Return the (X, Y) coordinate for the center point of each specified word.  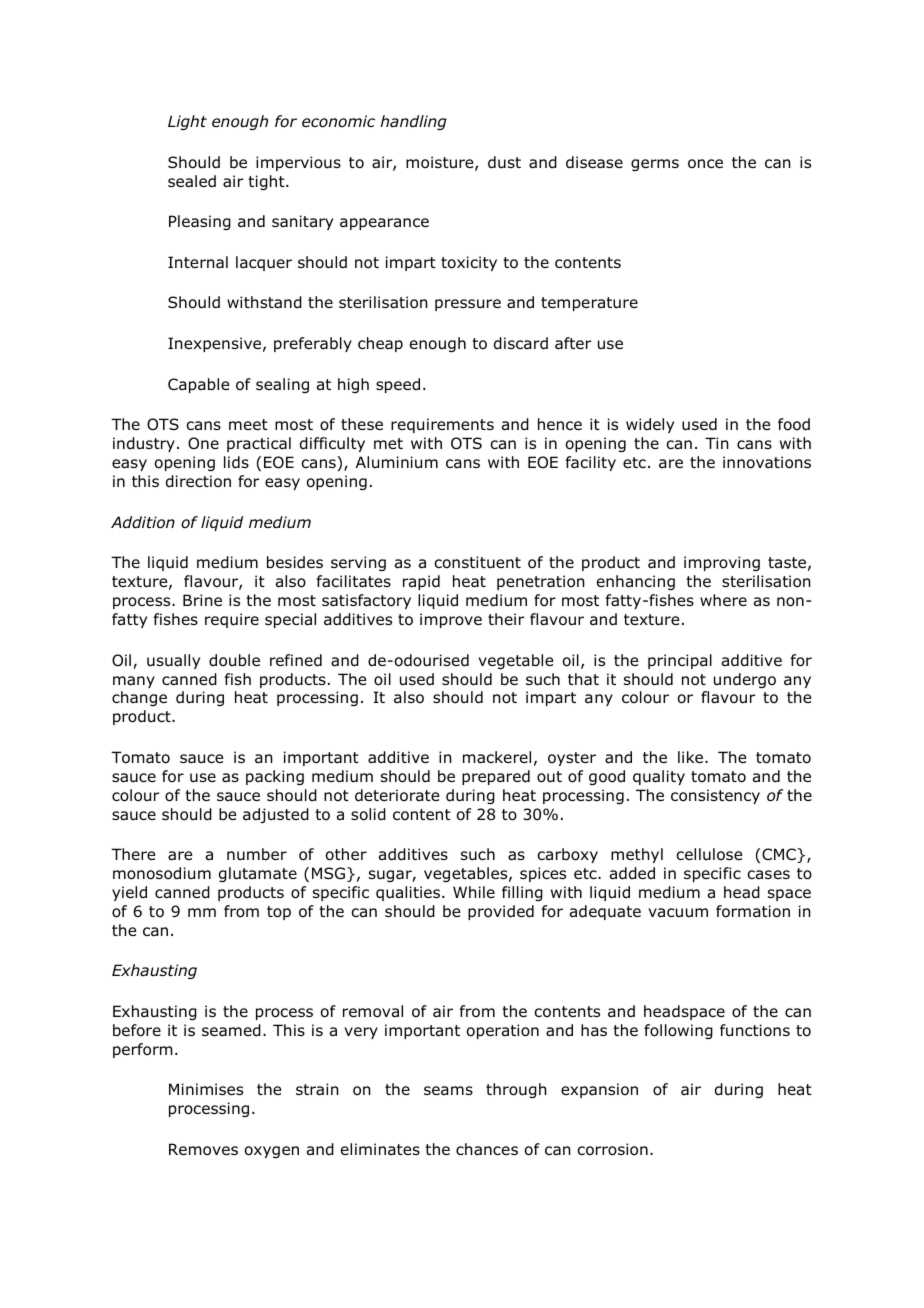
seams (448, 1090)
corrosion (612, 1149)
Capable (198, 385)
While (474, 892)
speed (398, 385)
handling (413, 122)
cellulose (709, 854)
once (705, 164)
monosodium (162, 873)
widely (650, 425)
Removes (203, 1149)
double (234, 660)
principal (680, 661)
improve (451, 620)
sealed (192, 181)
